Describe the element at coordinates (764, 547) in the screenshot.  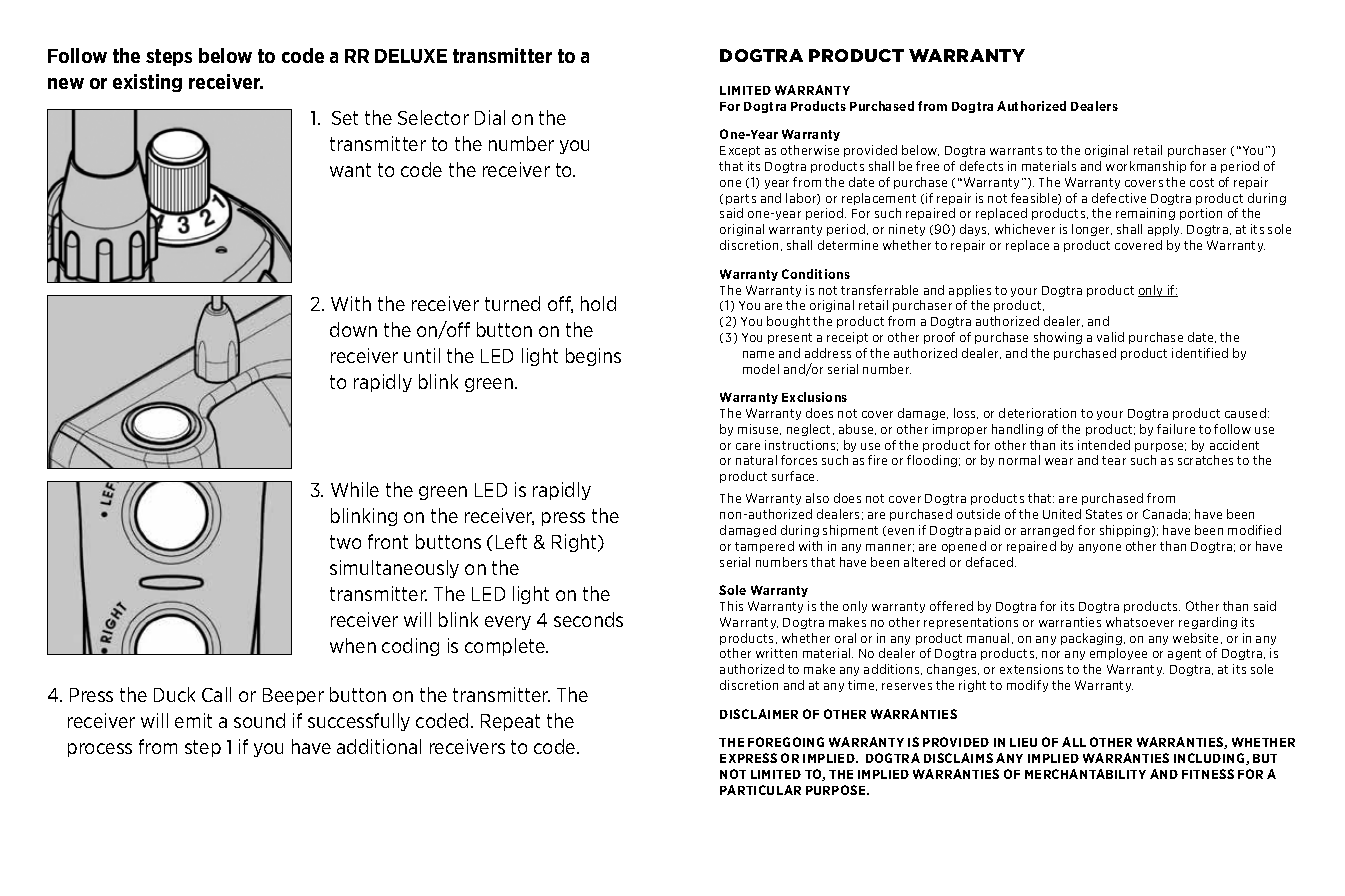
I see `tampered` at that location.
